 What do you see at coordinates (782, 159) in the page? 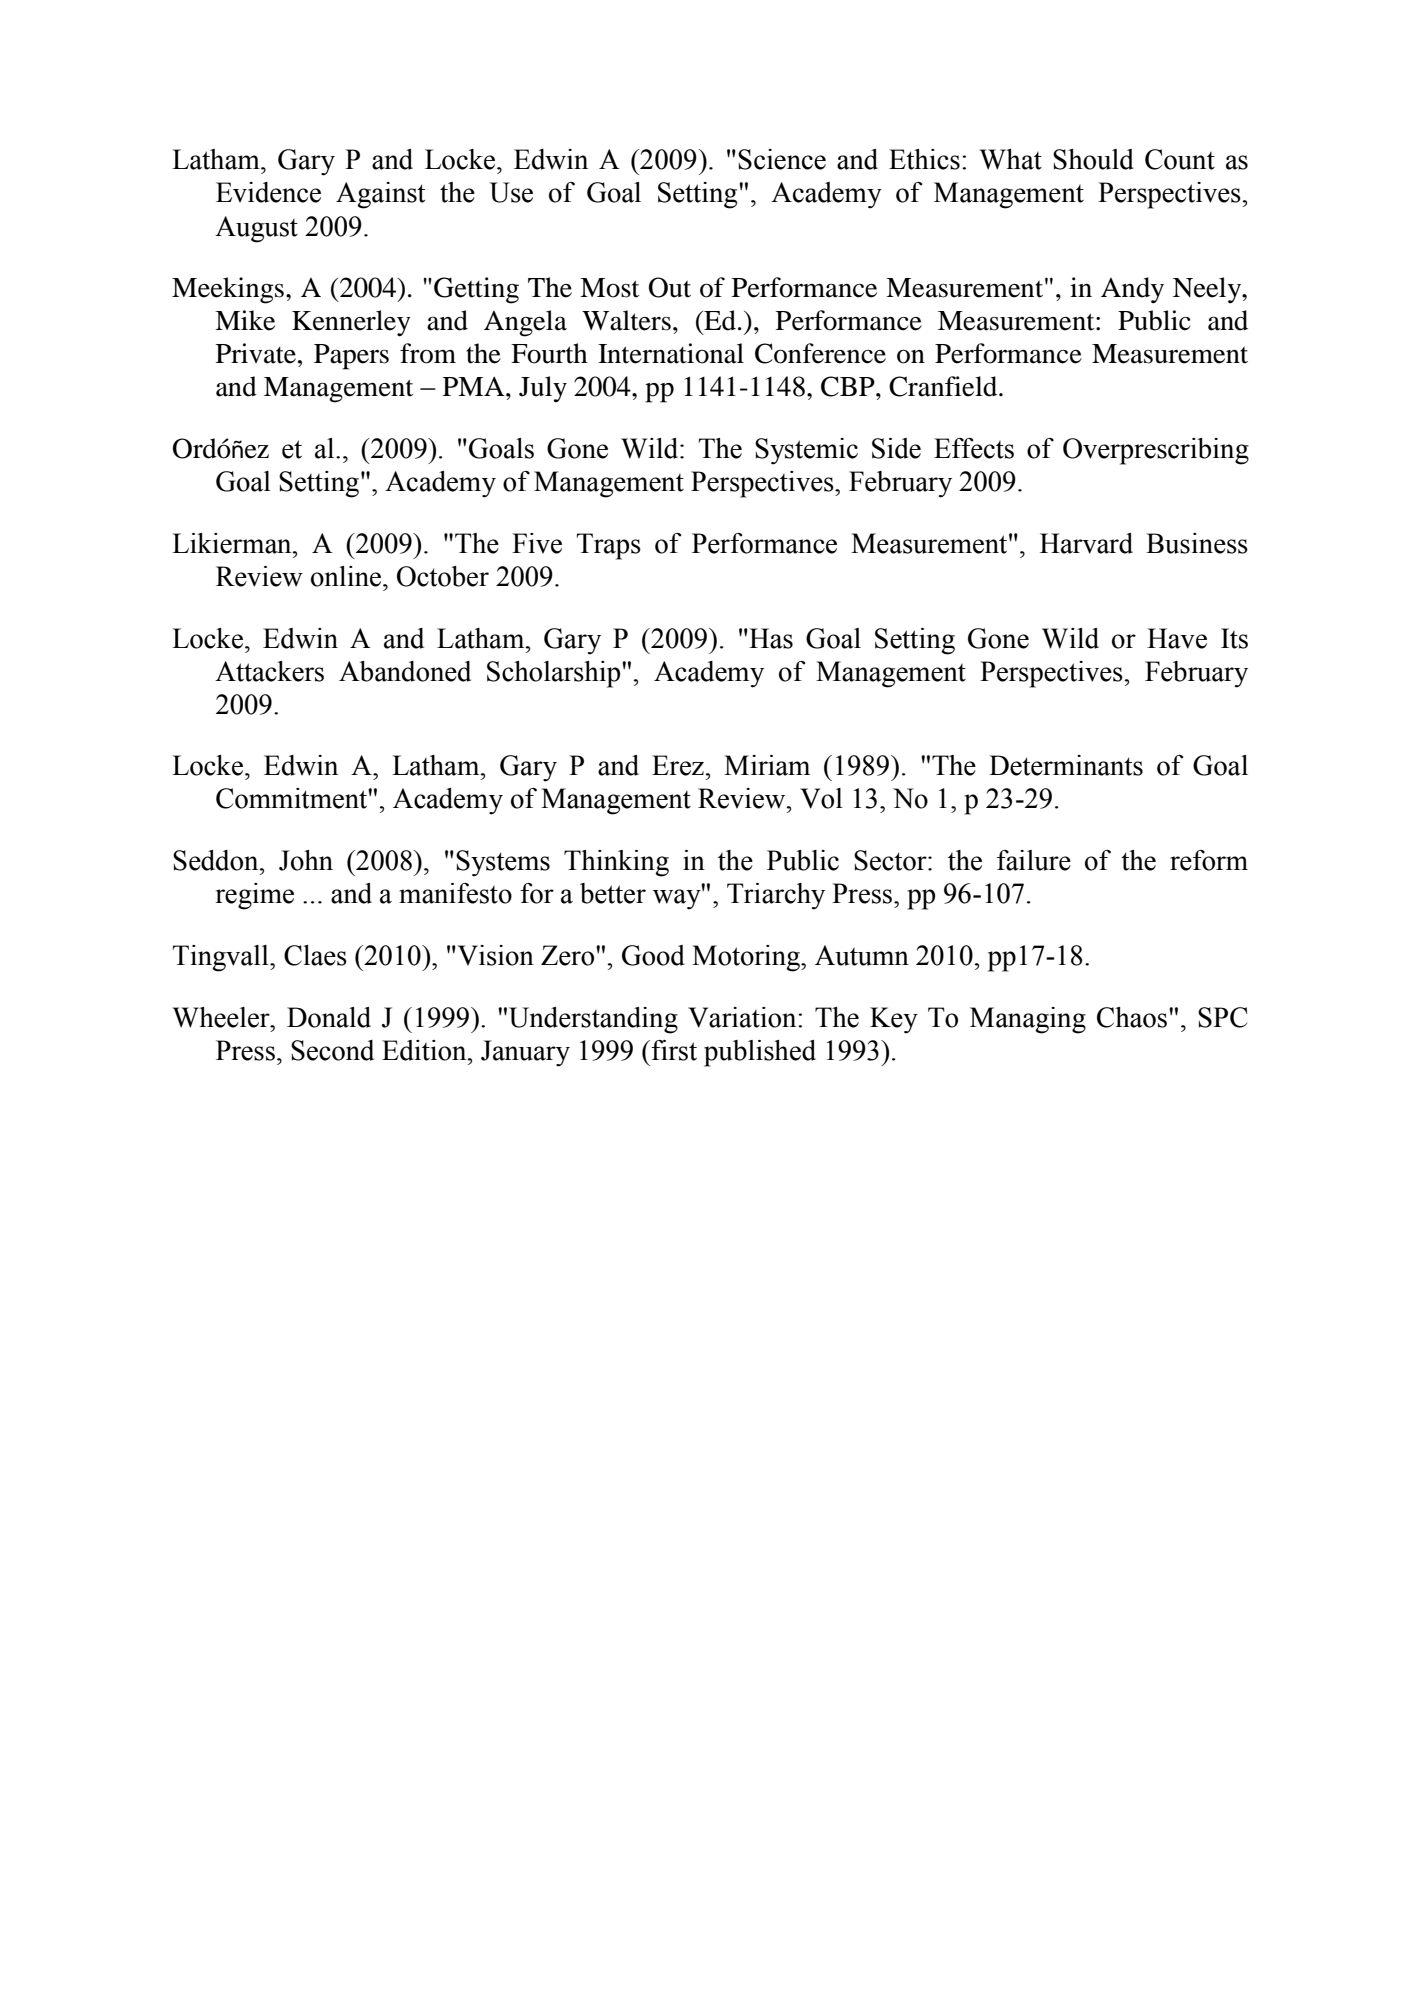
I see `Science` at bounding box center [782, 159].
